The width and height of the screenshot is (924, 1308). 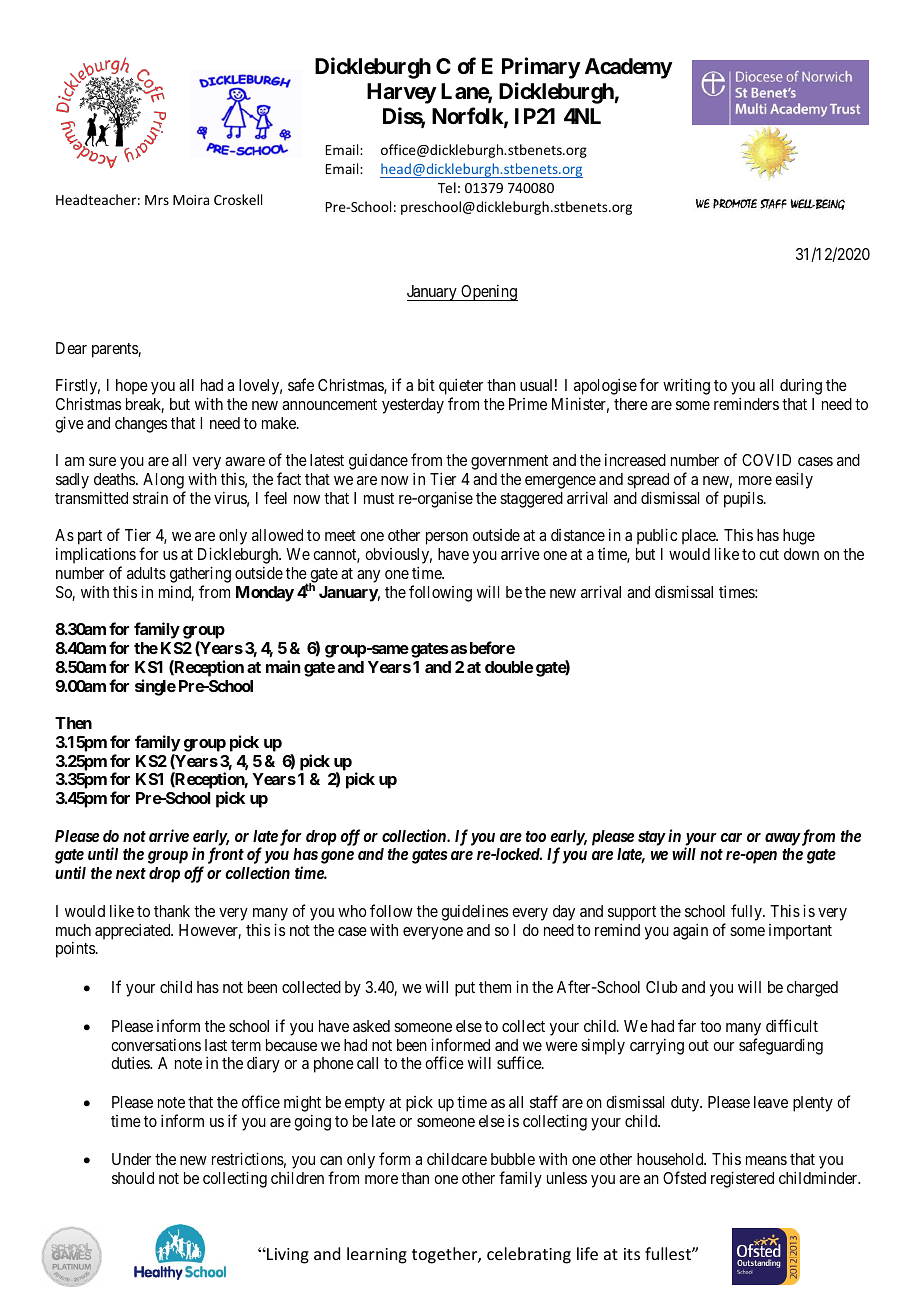 I want to click on Harvey, so click(x=402, y=93).
